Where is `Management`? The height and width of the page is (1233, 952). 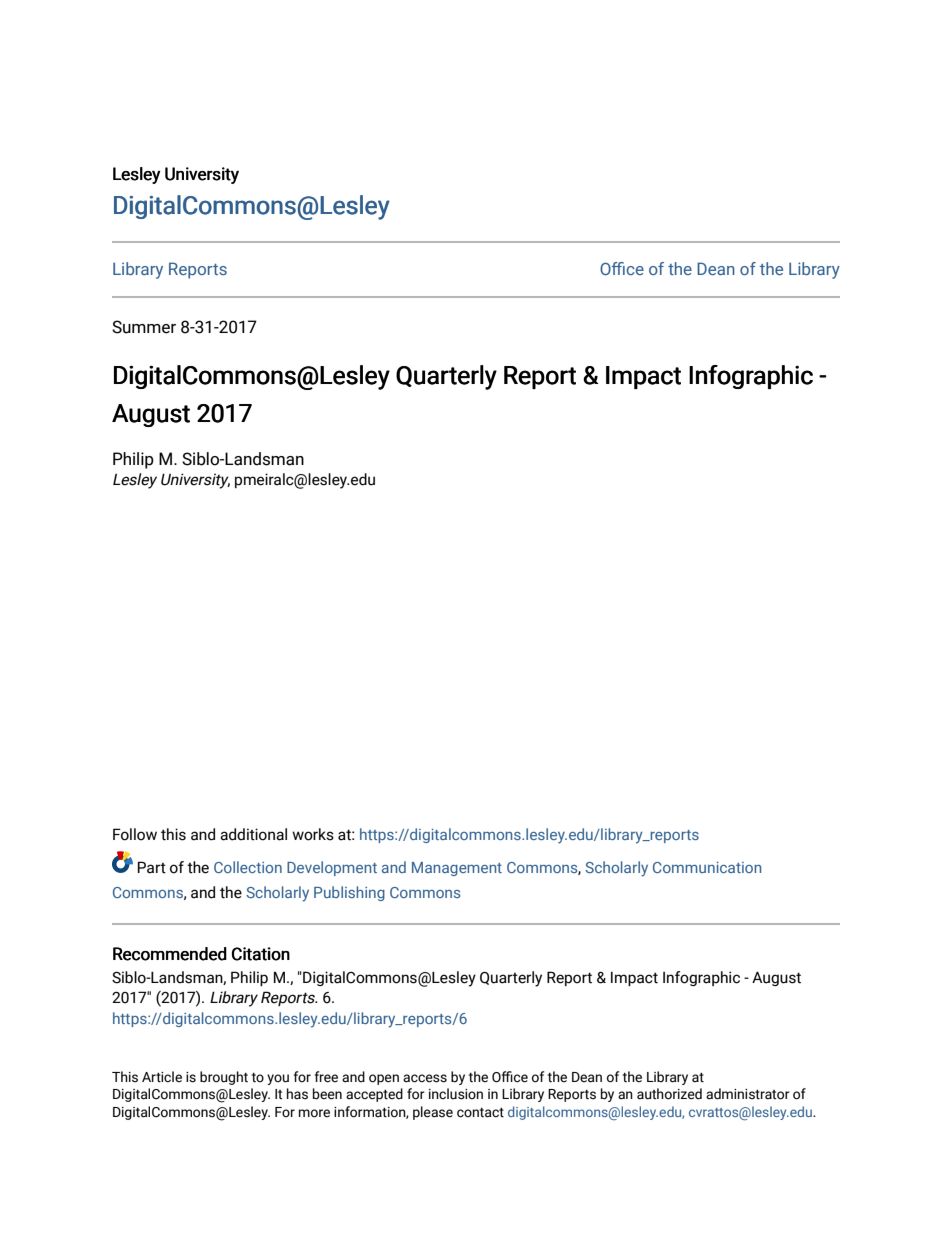
Management is located at coordinates (457, 869).
